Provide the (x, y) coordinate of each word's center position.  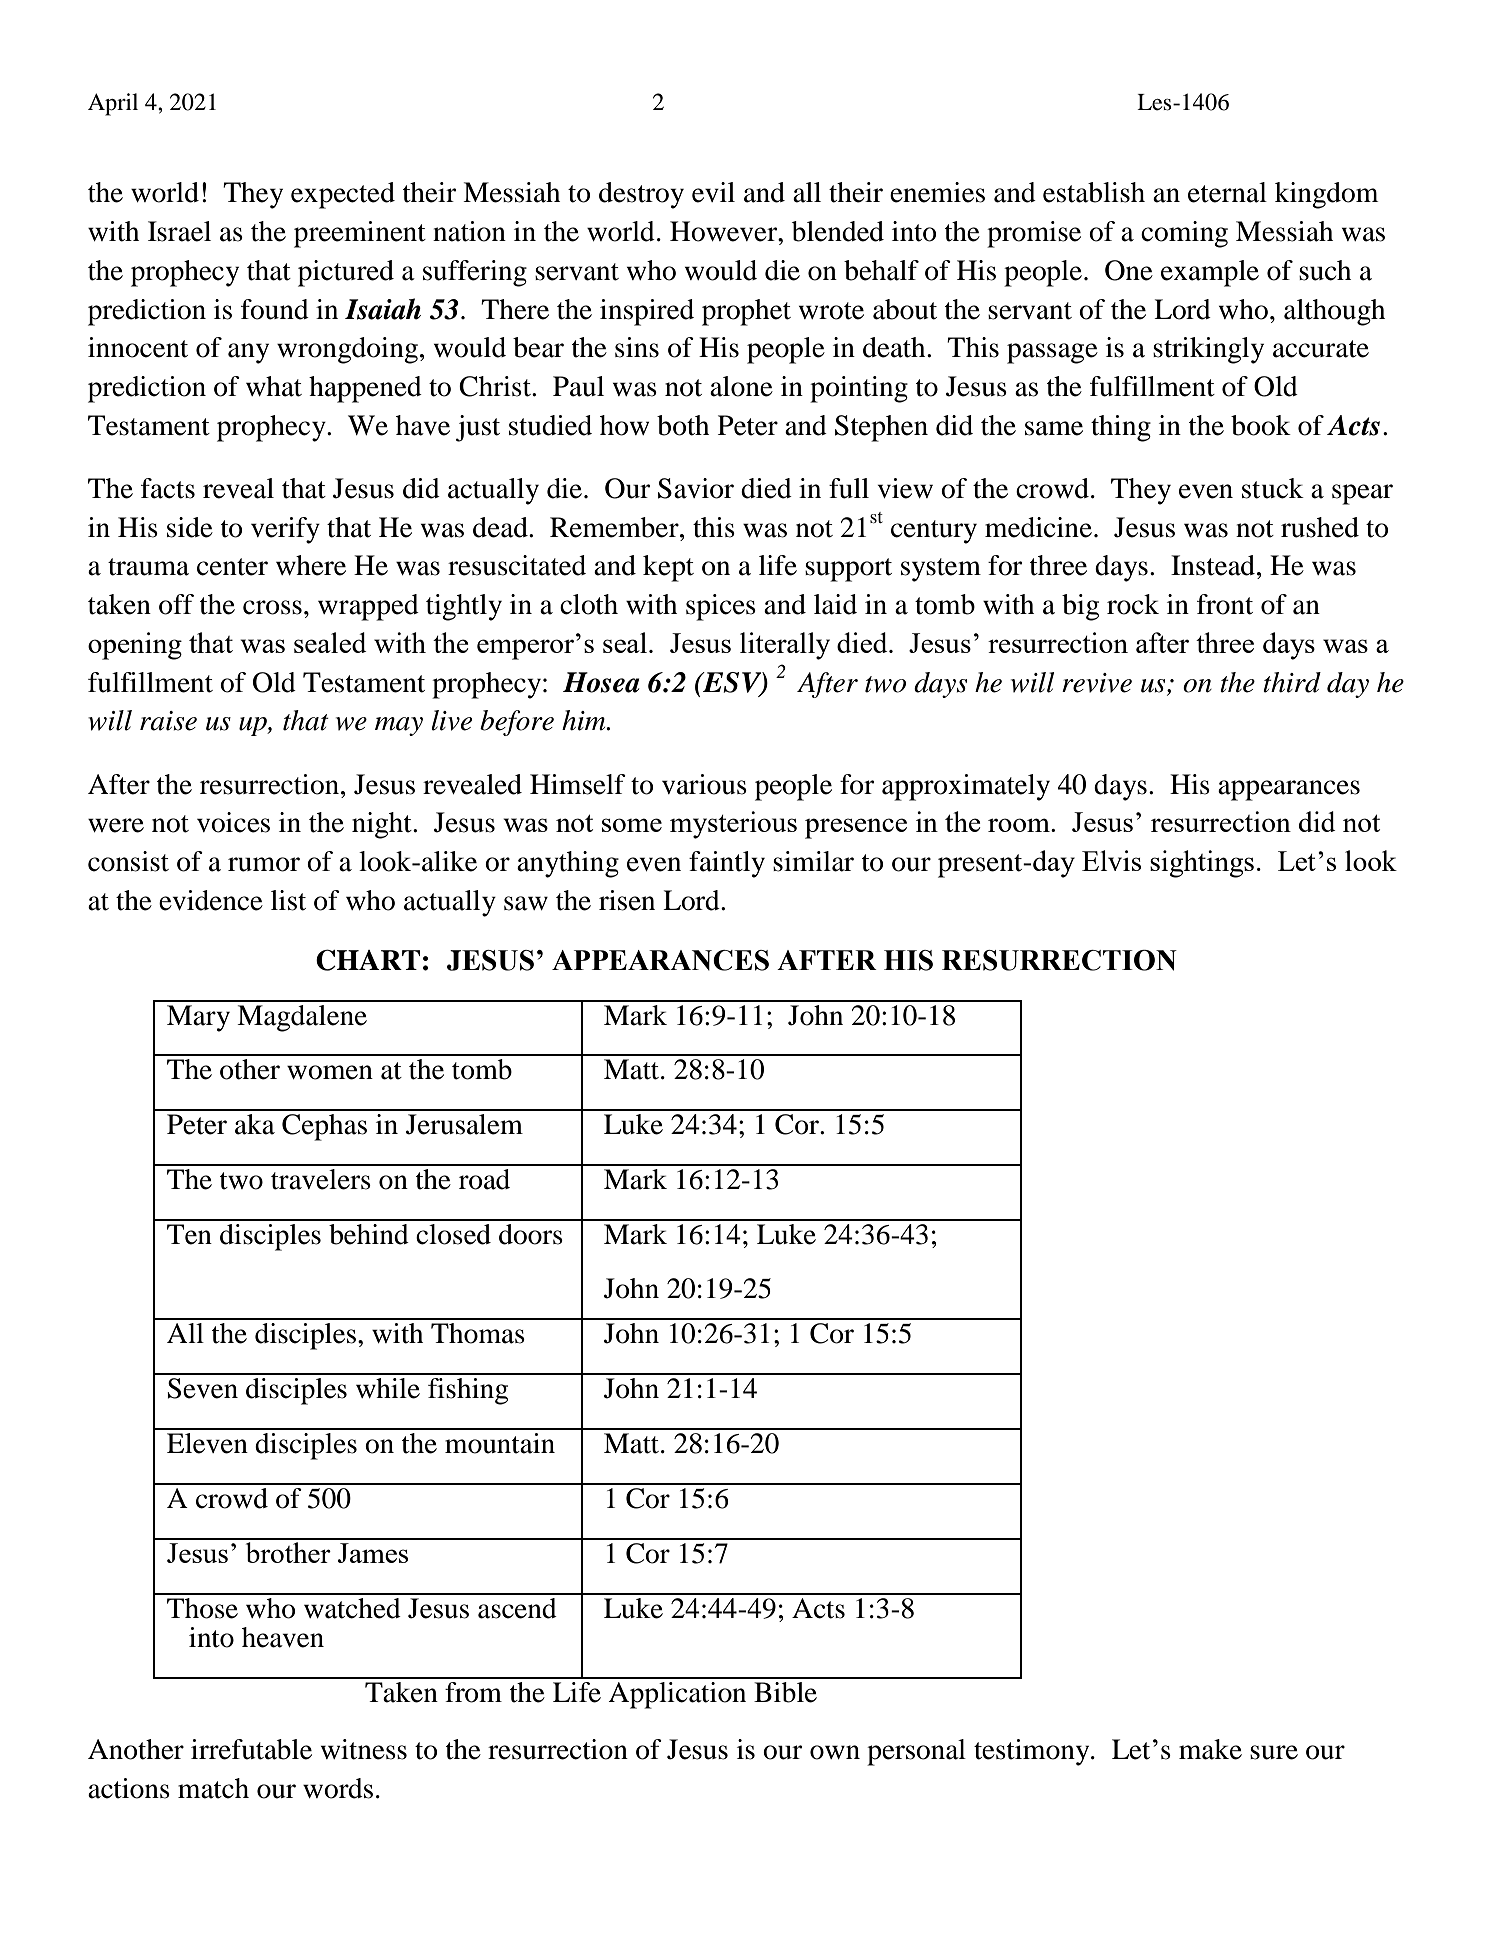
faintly (727, 864)
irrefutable (251, 1749)
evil (713, 192)
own (835, 1752)
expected (343, 195)
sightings (1202, 864)
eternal (1227, 192)
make (1210, 1749)
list (288, 900)
